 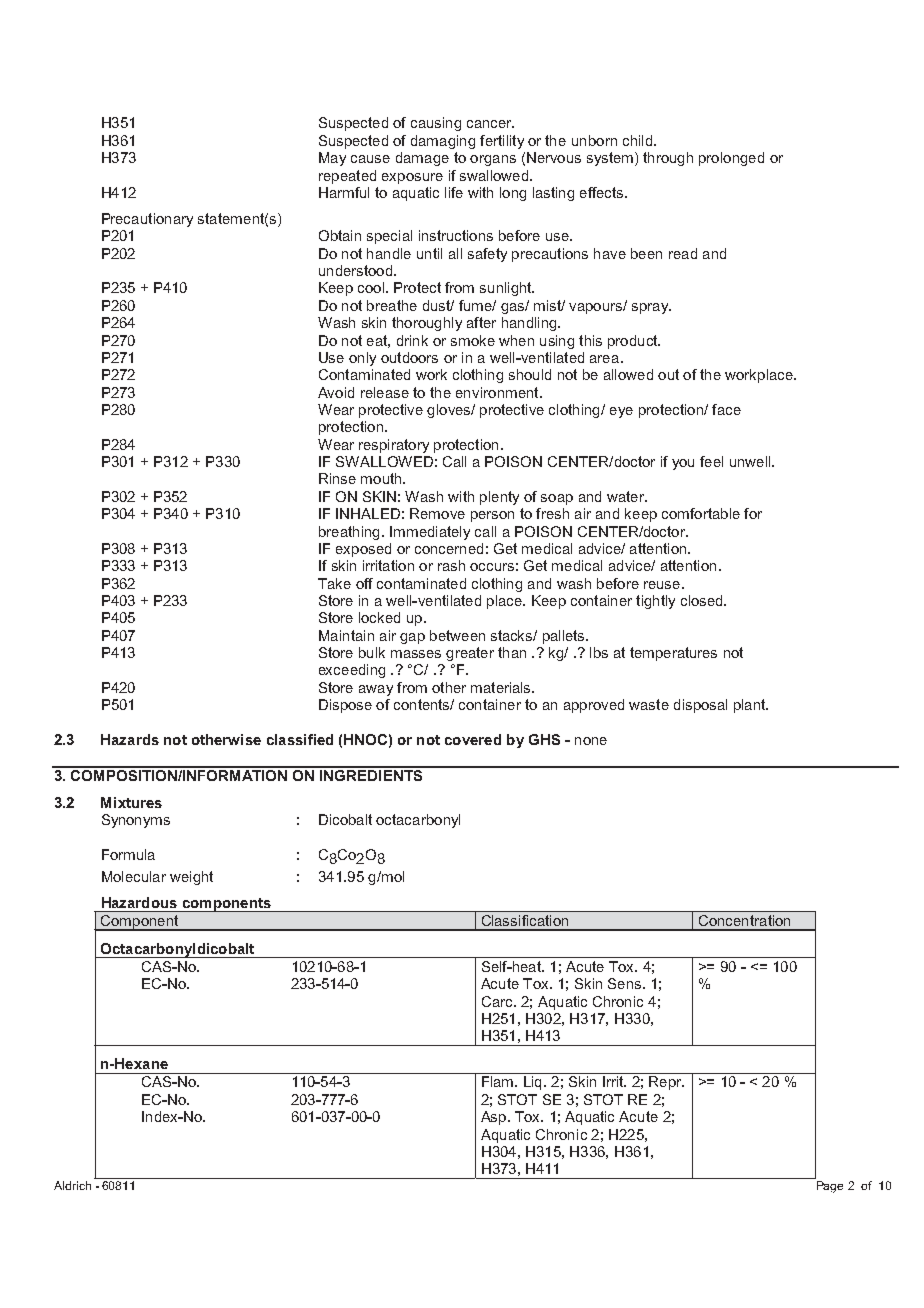 What do you see at coordinates (72, 1185) in the document?
I see `Aldrich` at bounding box center [72, 1185].
